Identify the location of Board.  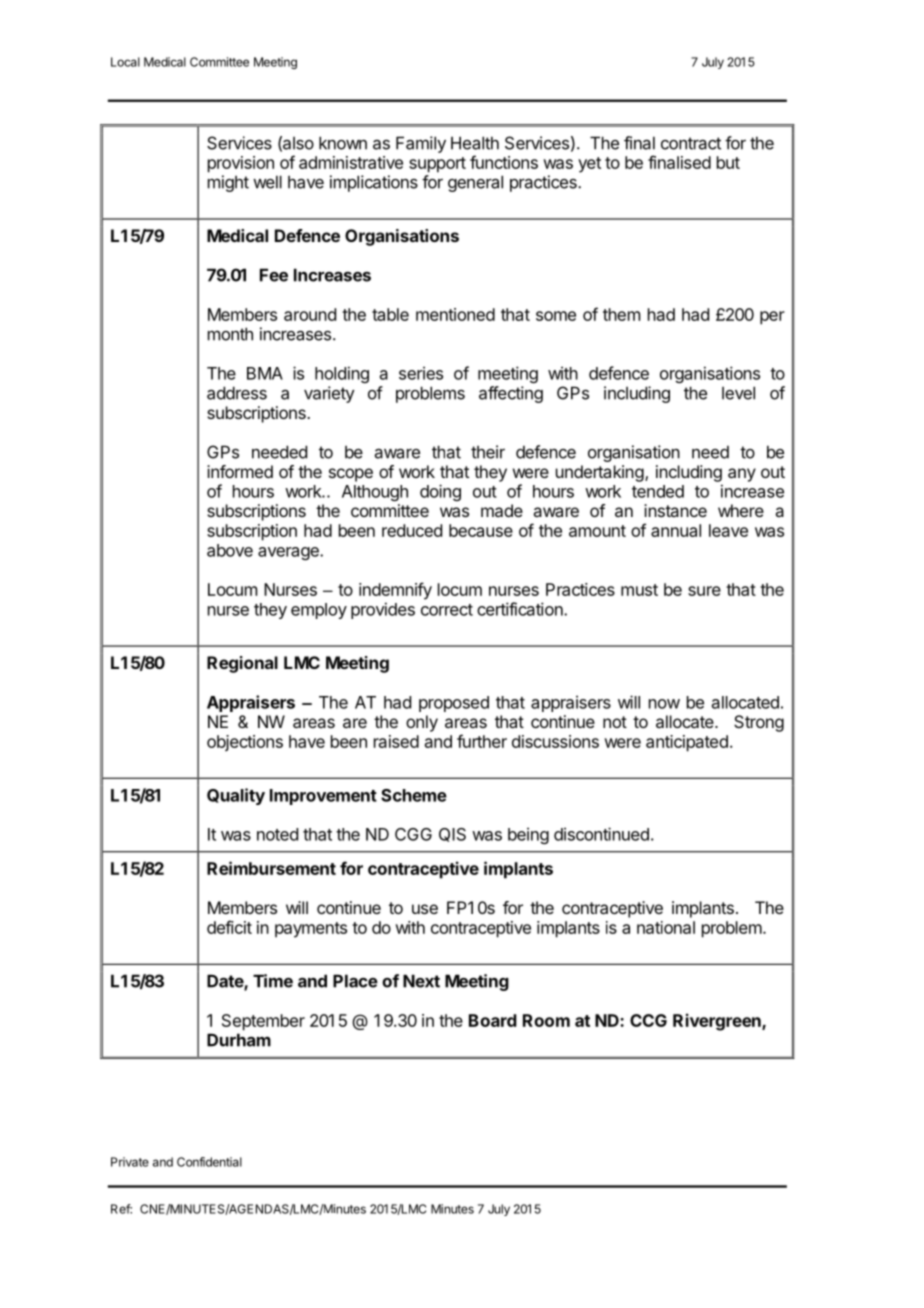
(493, 1020).
